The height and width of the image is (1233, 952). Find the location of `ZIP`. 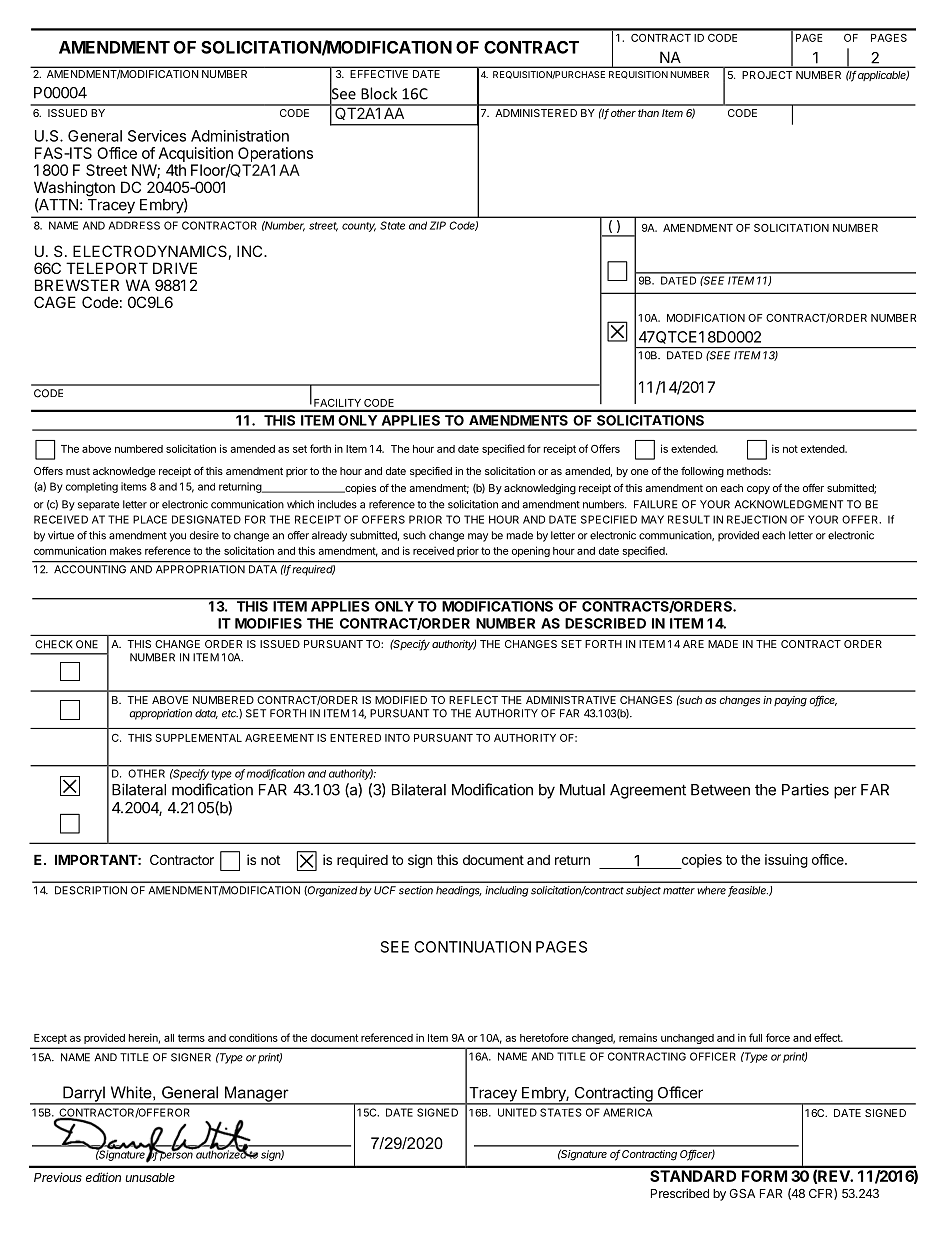

ZIP is located at coordinates (438, 225).
